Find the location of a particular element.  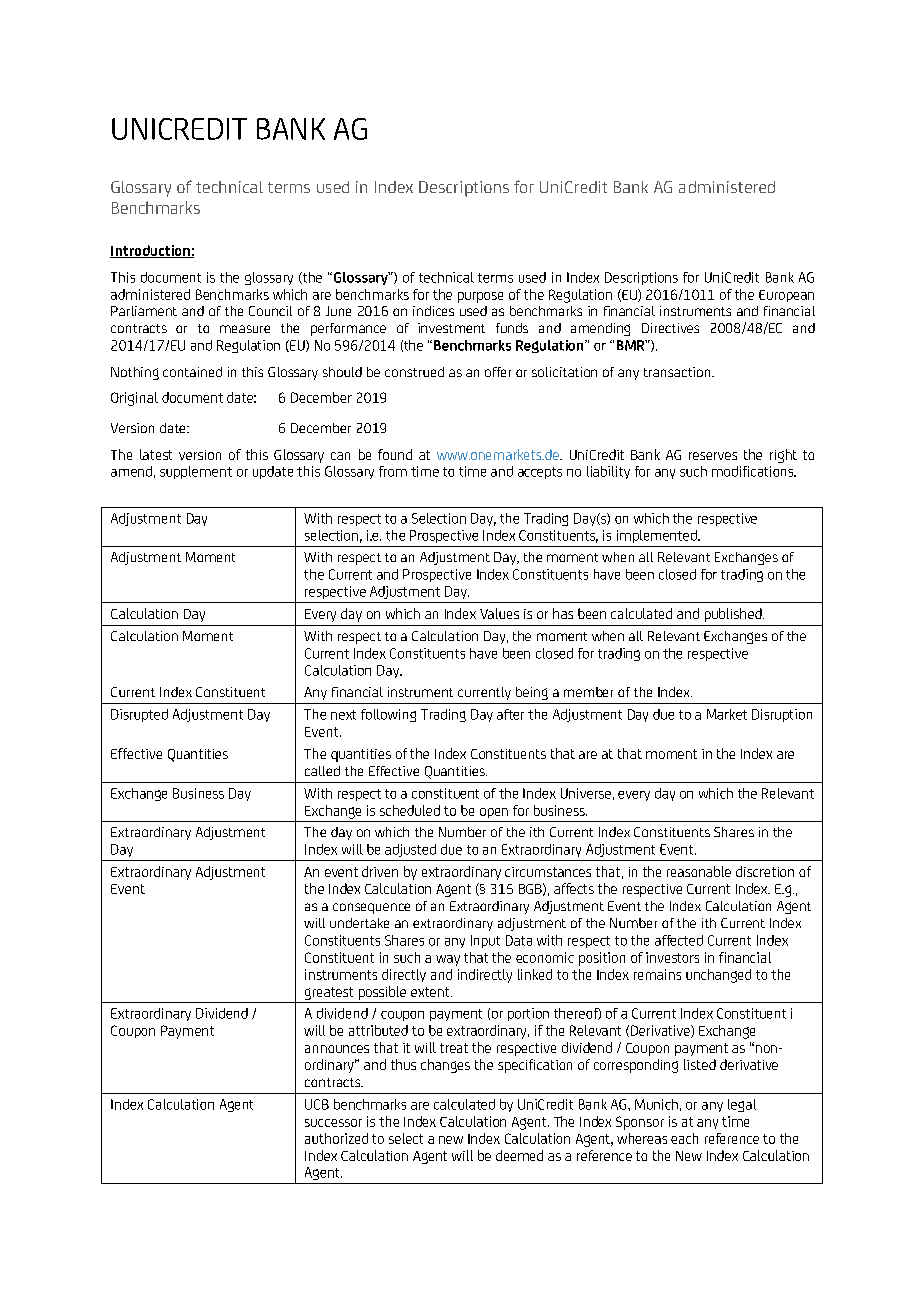

Input is located at coordinates (485, 941).
